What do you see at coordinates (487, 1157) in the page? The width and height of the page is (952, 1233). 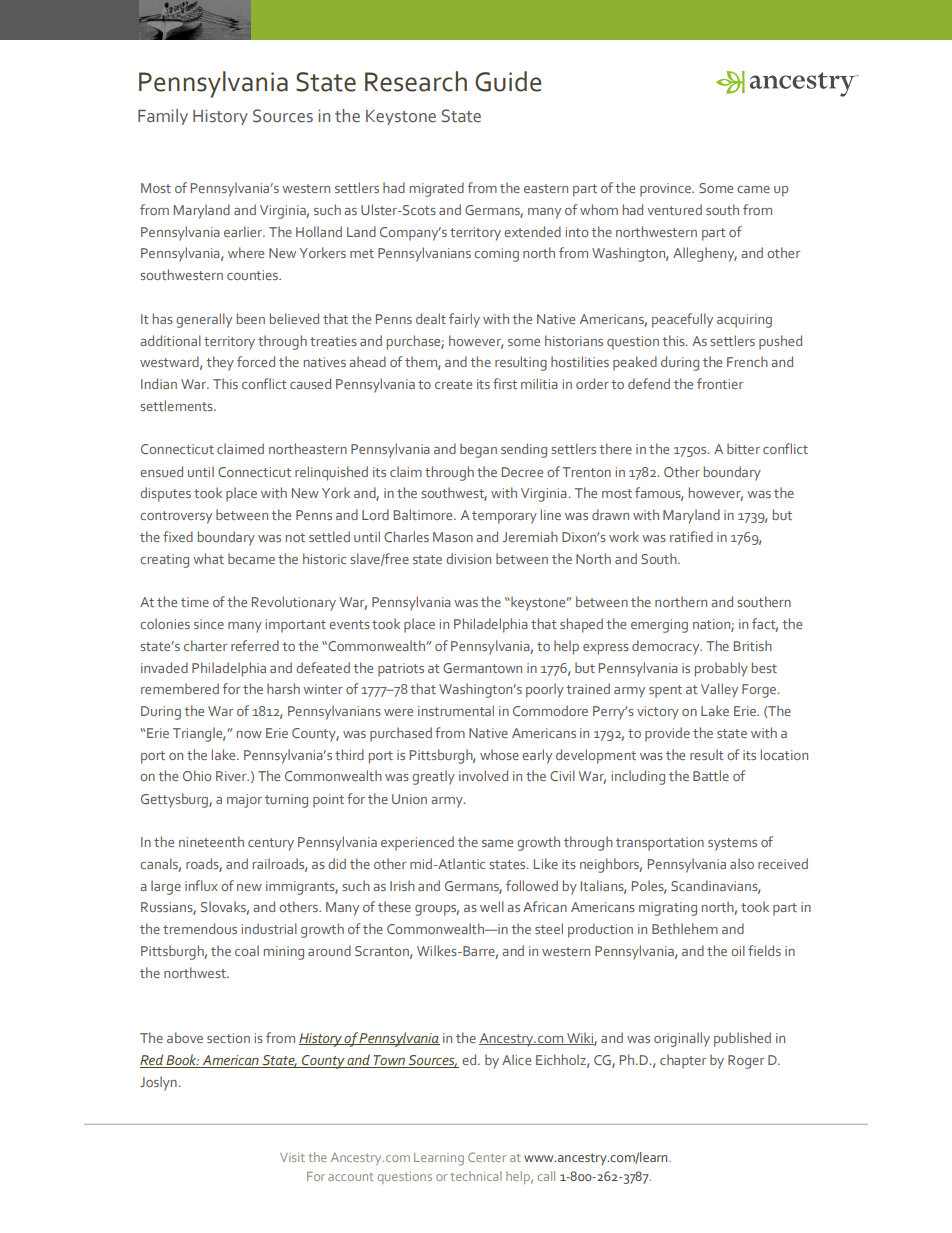 I see `Center` at bounding box center [487, 1157].
